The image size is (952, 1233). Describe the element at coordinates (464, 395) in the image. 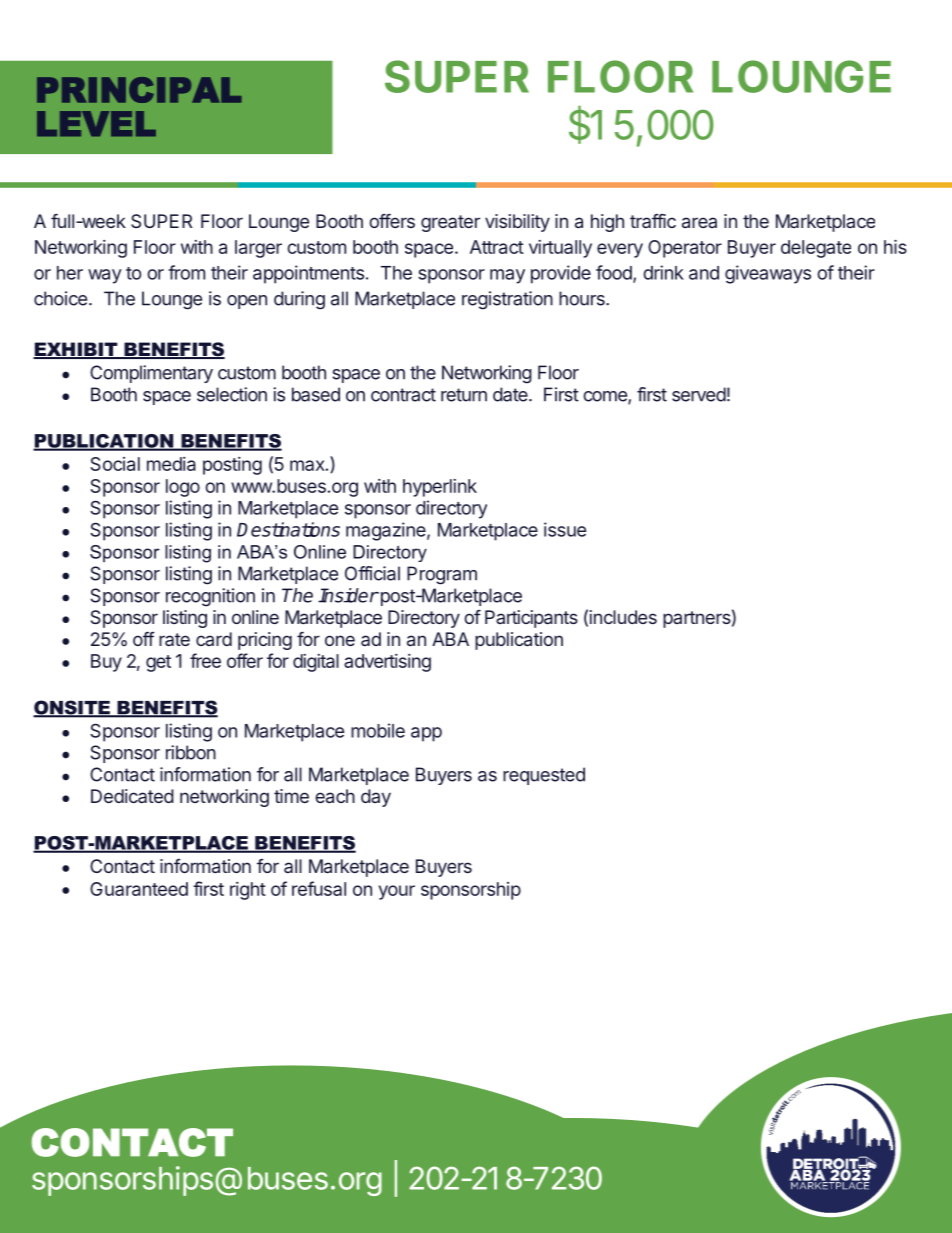

I see `return` at that location.
